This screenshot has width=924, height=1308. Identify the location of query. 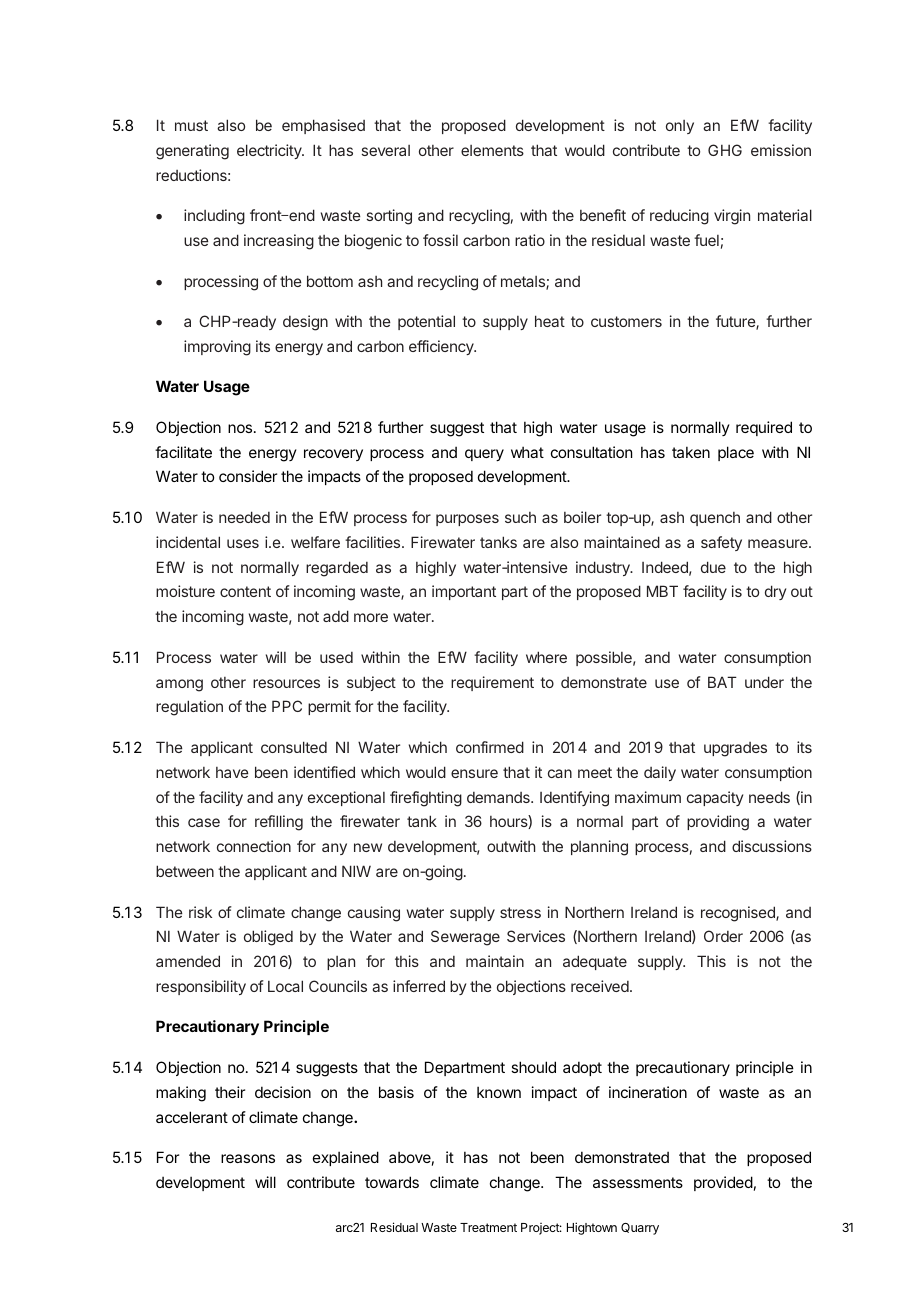
(484, 455).
